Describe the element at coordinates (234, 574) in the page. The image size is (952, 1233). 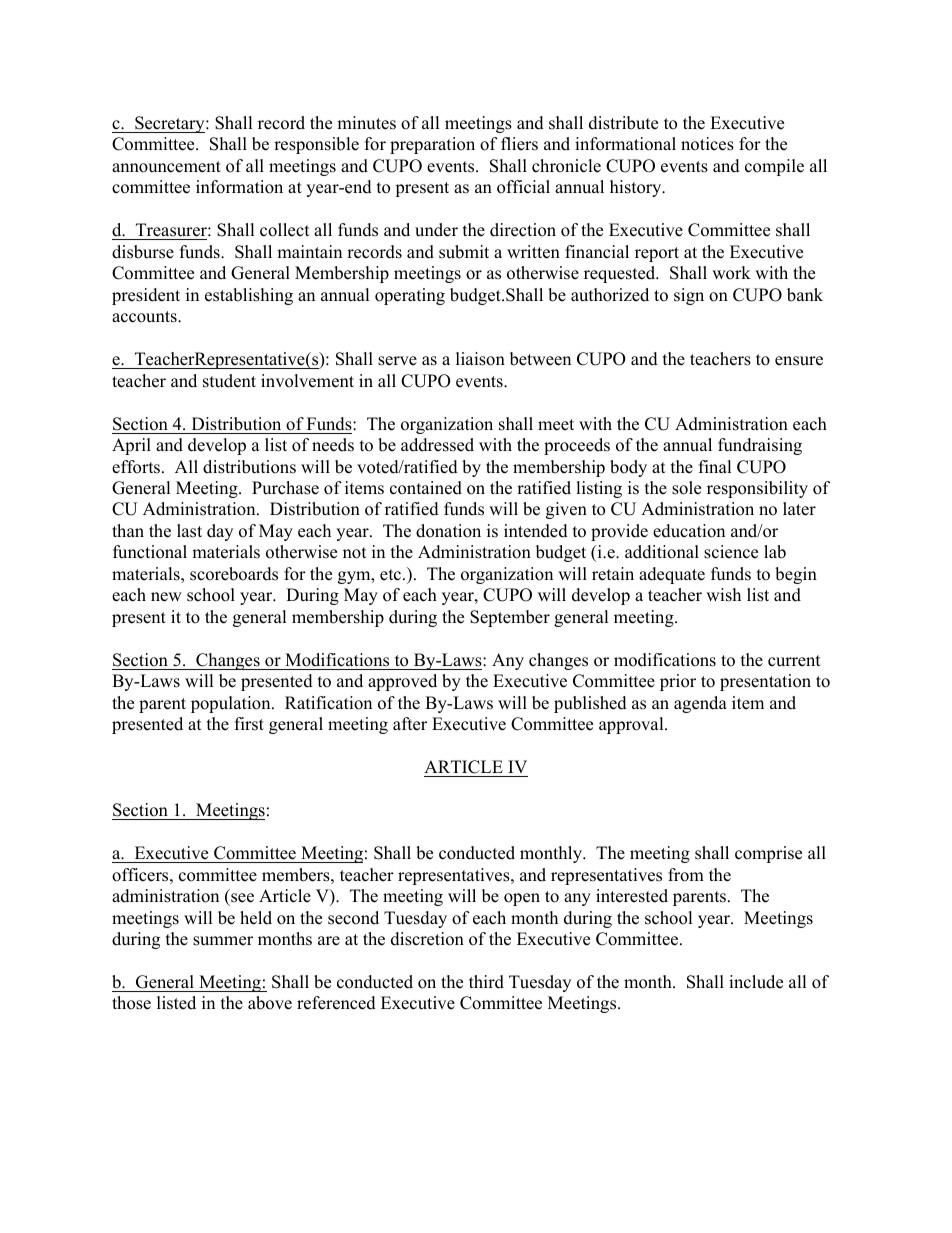
I see `scoreboards` at that location.
